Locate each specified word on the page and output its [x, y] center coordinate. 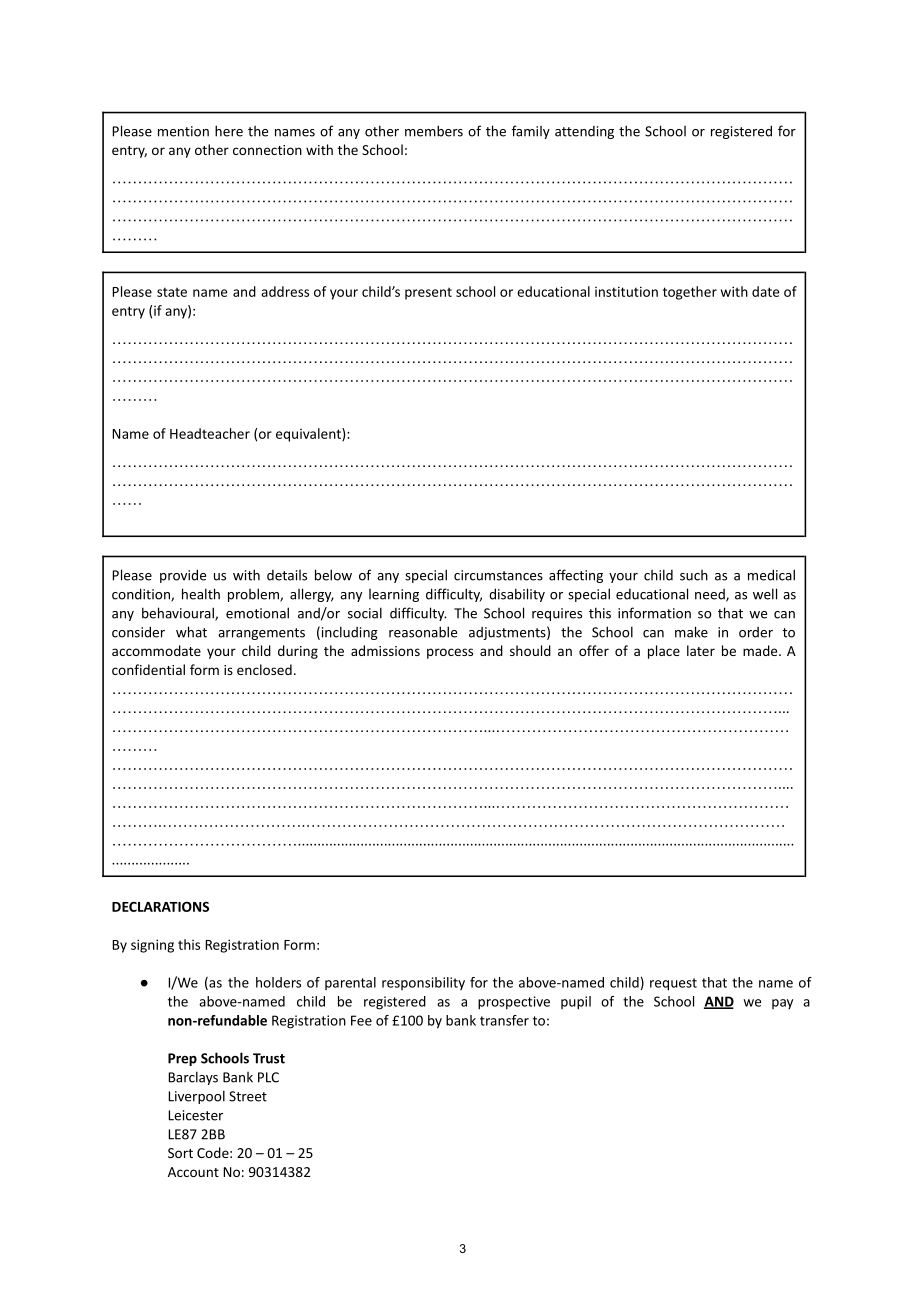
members [434, 131]
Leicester [195, 1115]
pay [782, 1004]
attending [584, 132]
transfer [504, 1020]
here [229, 131]
